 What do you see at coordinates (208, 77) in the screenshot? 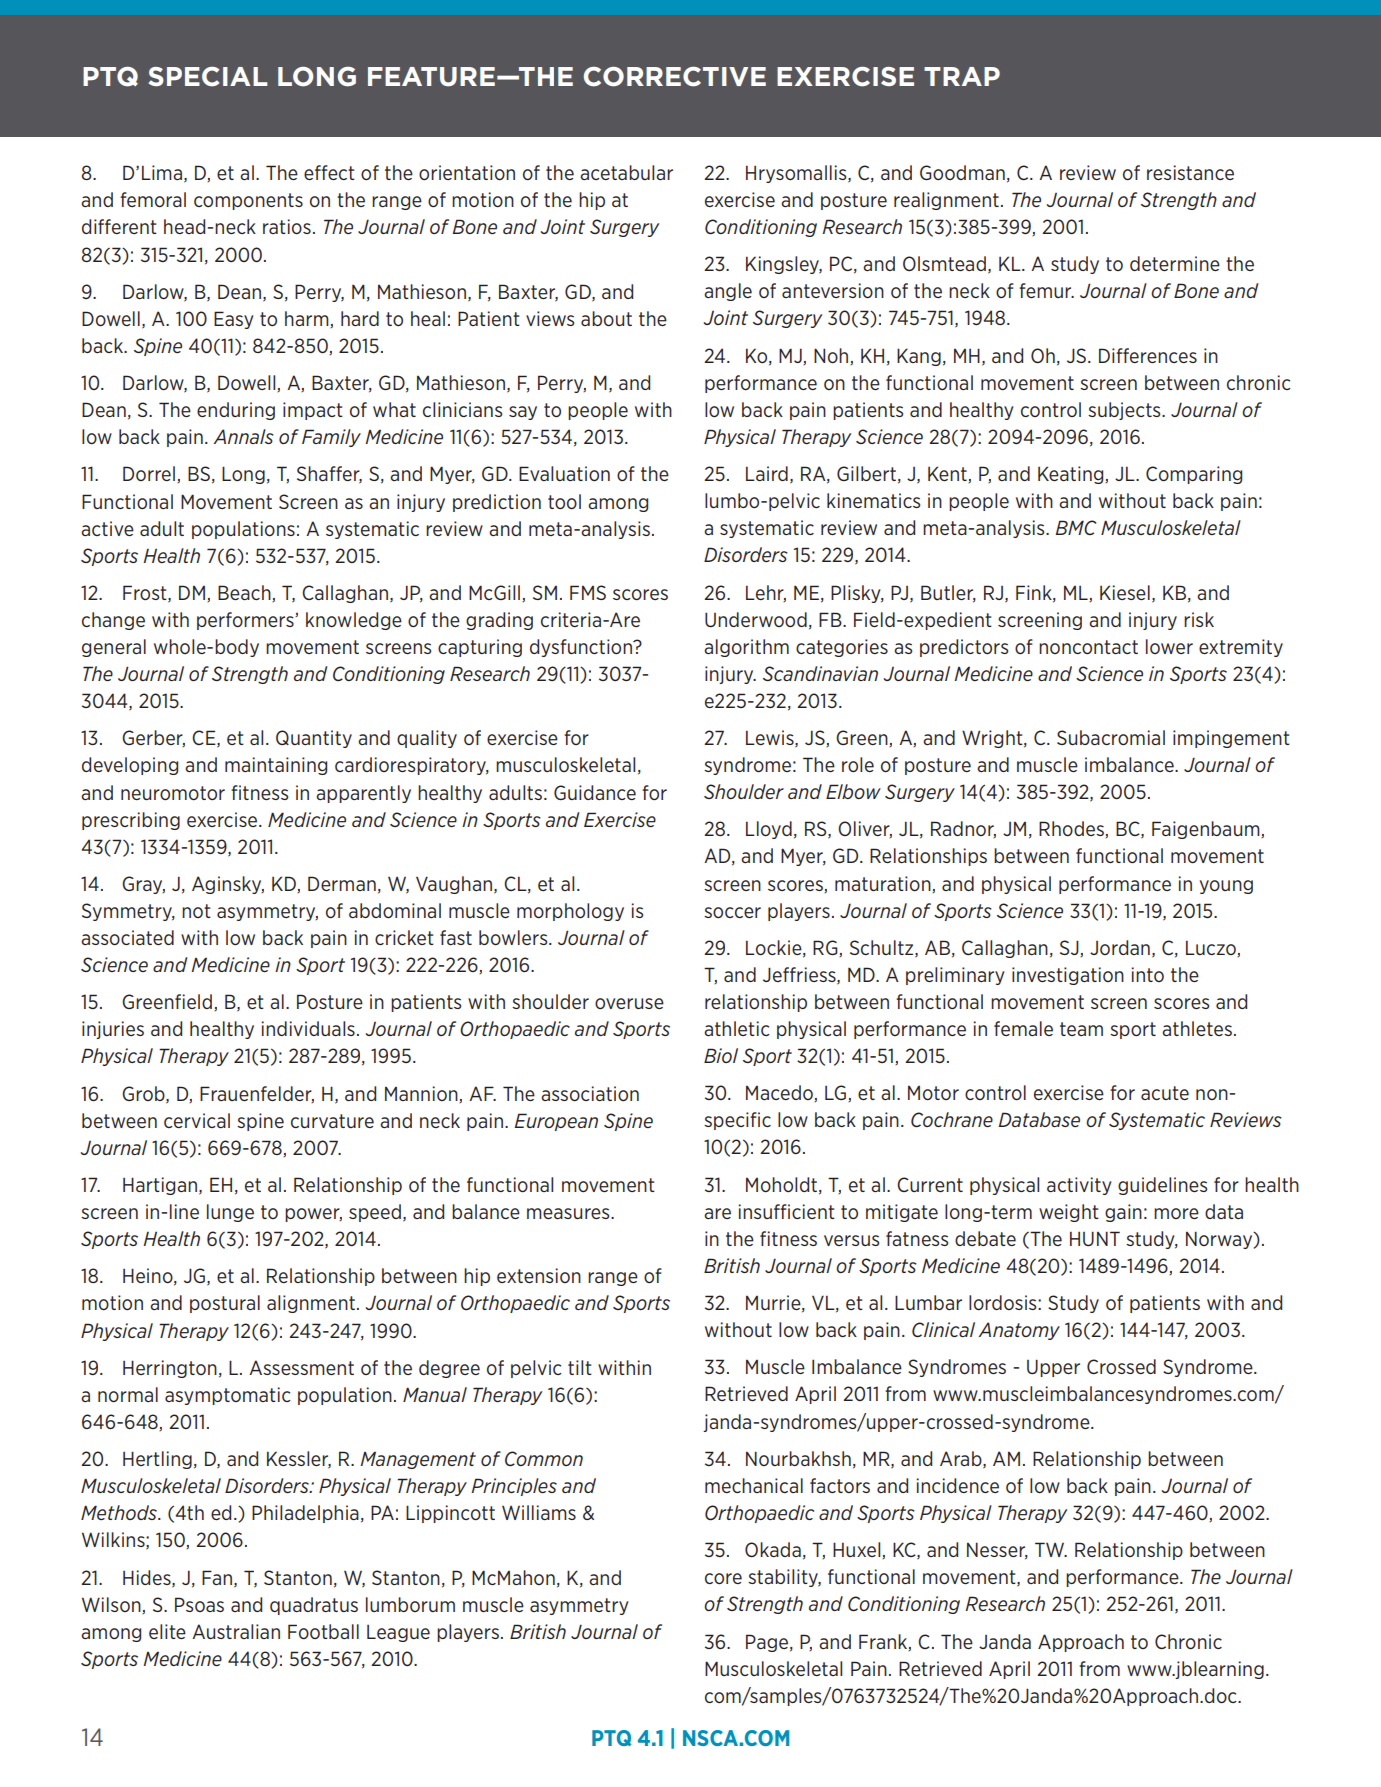
I see `SPECIAL` at bounding box center [208, 77].
